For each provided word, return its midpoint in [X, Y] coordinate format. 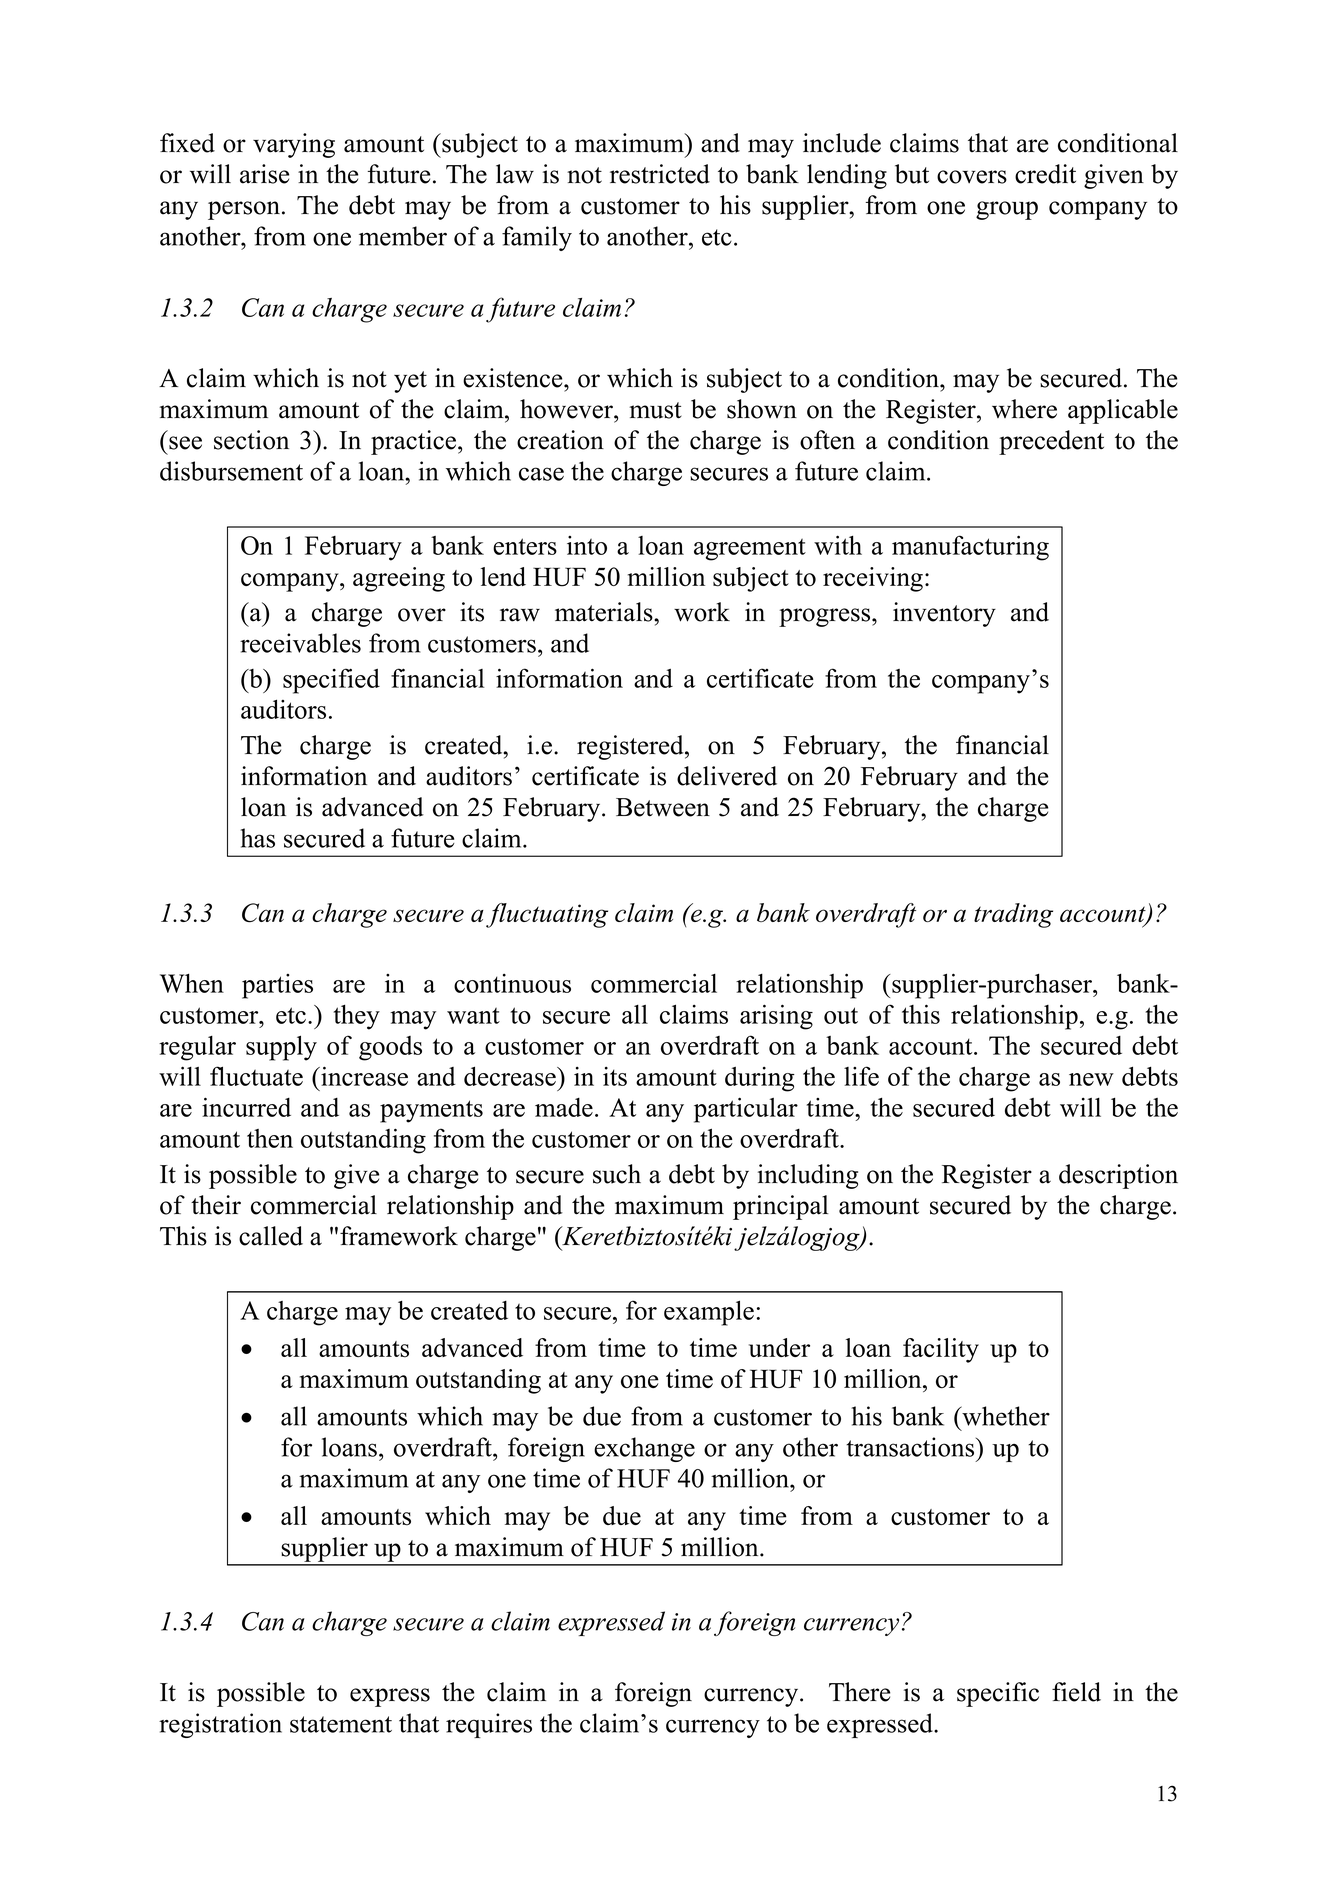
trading [1013, 915]
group [1007, 210]
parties [277, 986]
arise [264, 174]
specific [998, 1694]
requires [489, 1725]
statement [341, 1724]
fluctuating [547, 915]
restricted [660, 174]
